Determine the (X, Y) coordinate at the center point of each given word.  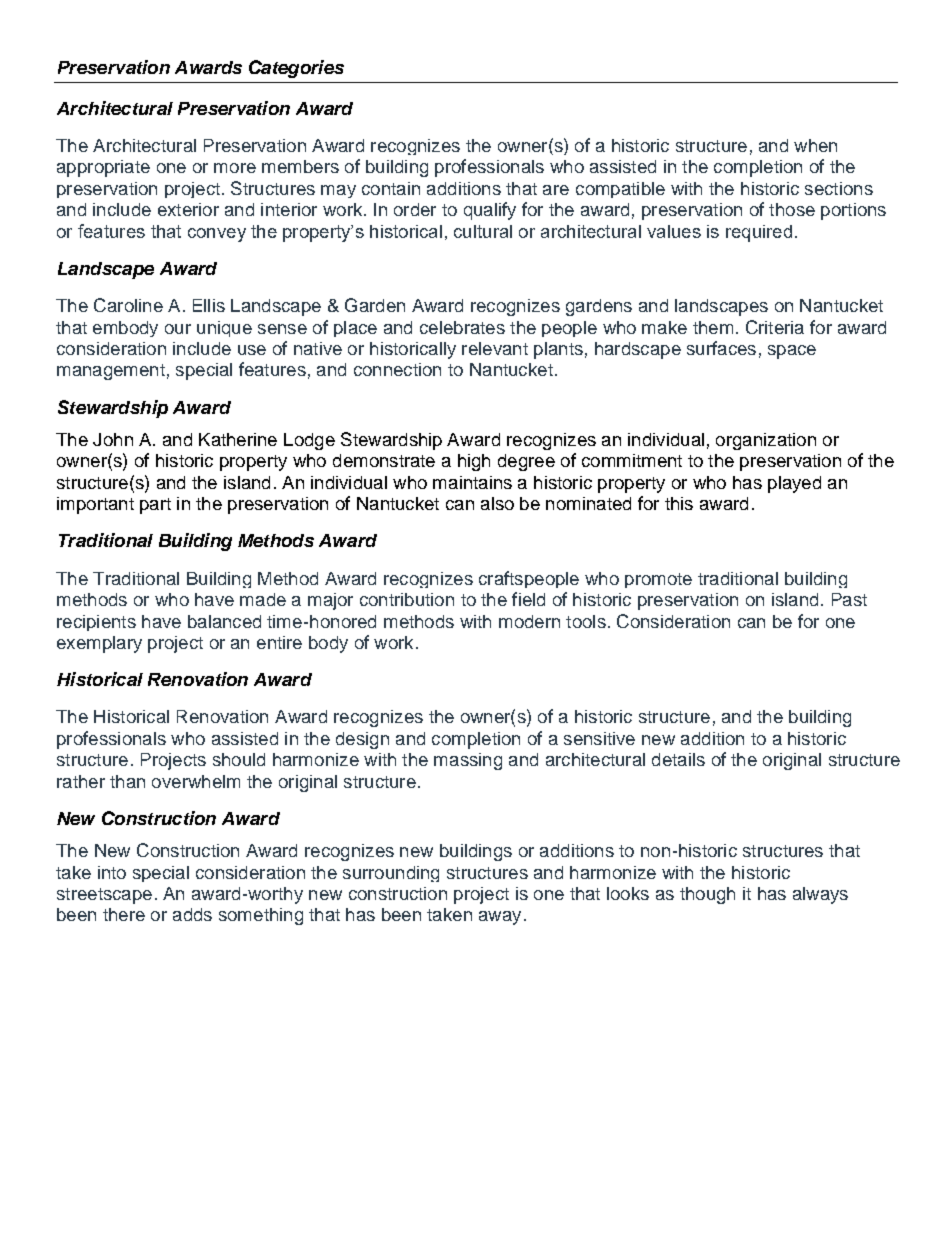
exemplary (99, 644)
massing (468, 761)
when (815, 145)
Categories (296, 69)
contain (391, 188)
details (678, 759)
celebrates (462, 327)
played (794, 484)
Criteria (775, 327)
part (155, 506)
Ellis (209, 305)
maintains (472, 482)
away (500, 918)
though (707, 895)
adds (192, 914)
